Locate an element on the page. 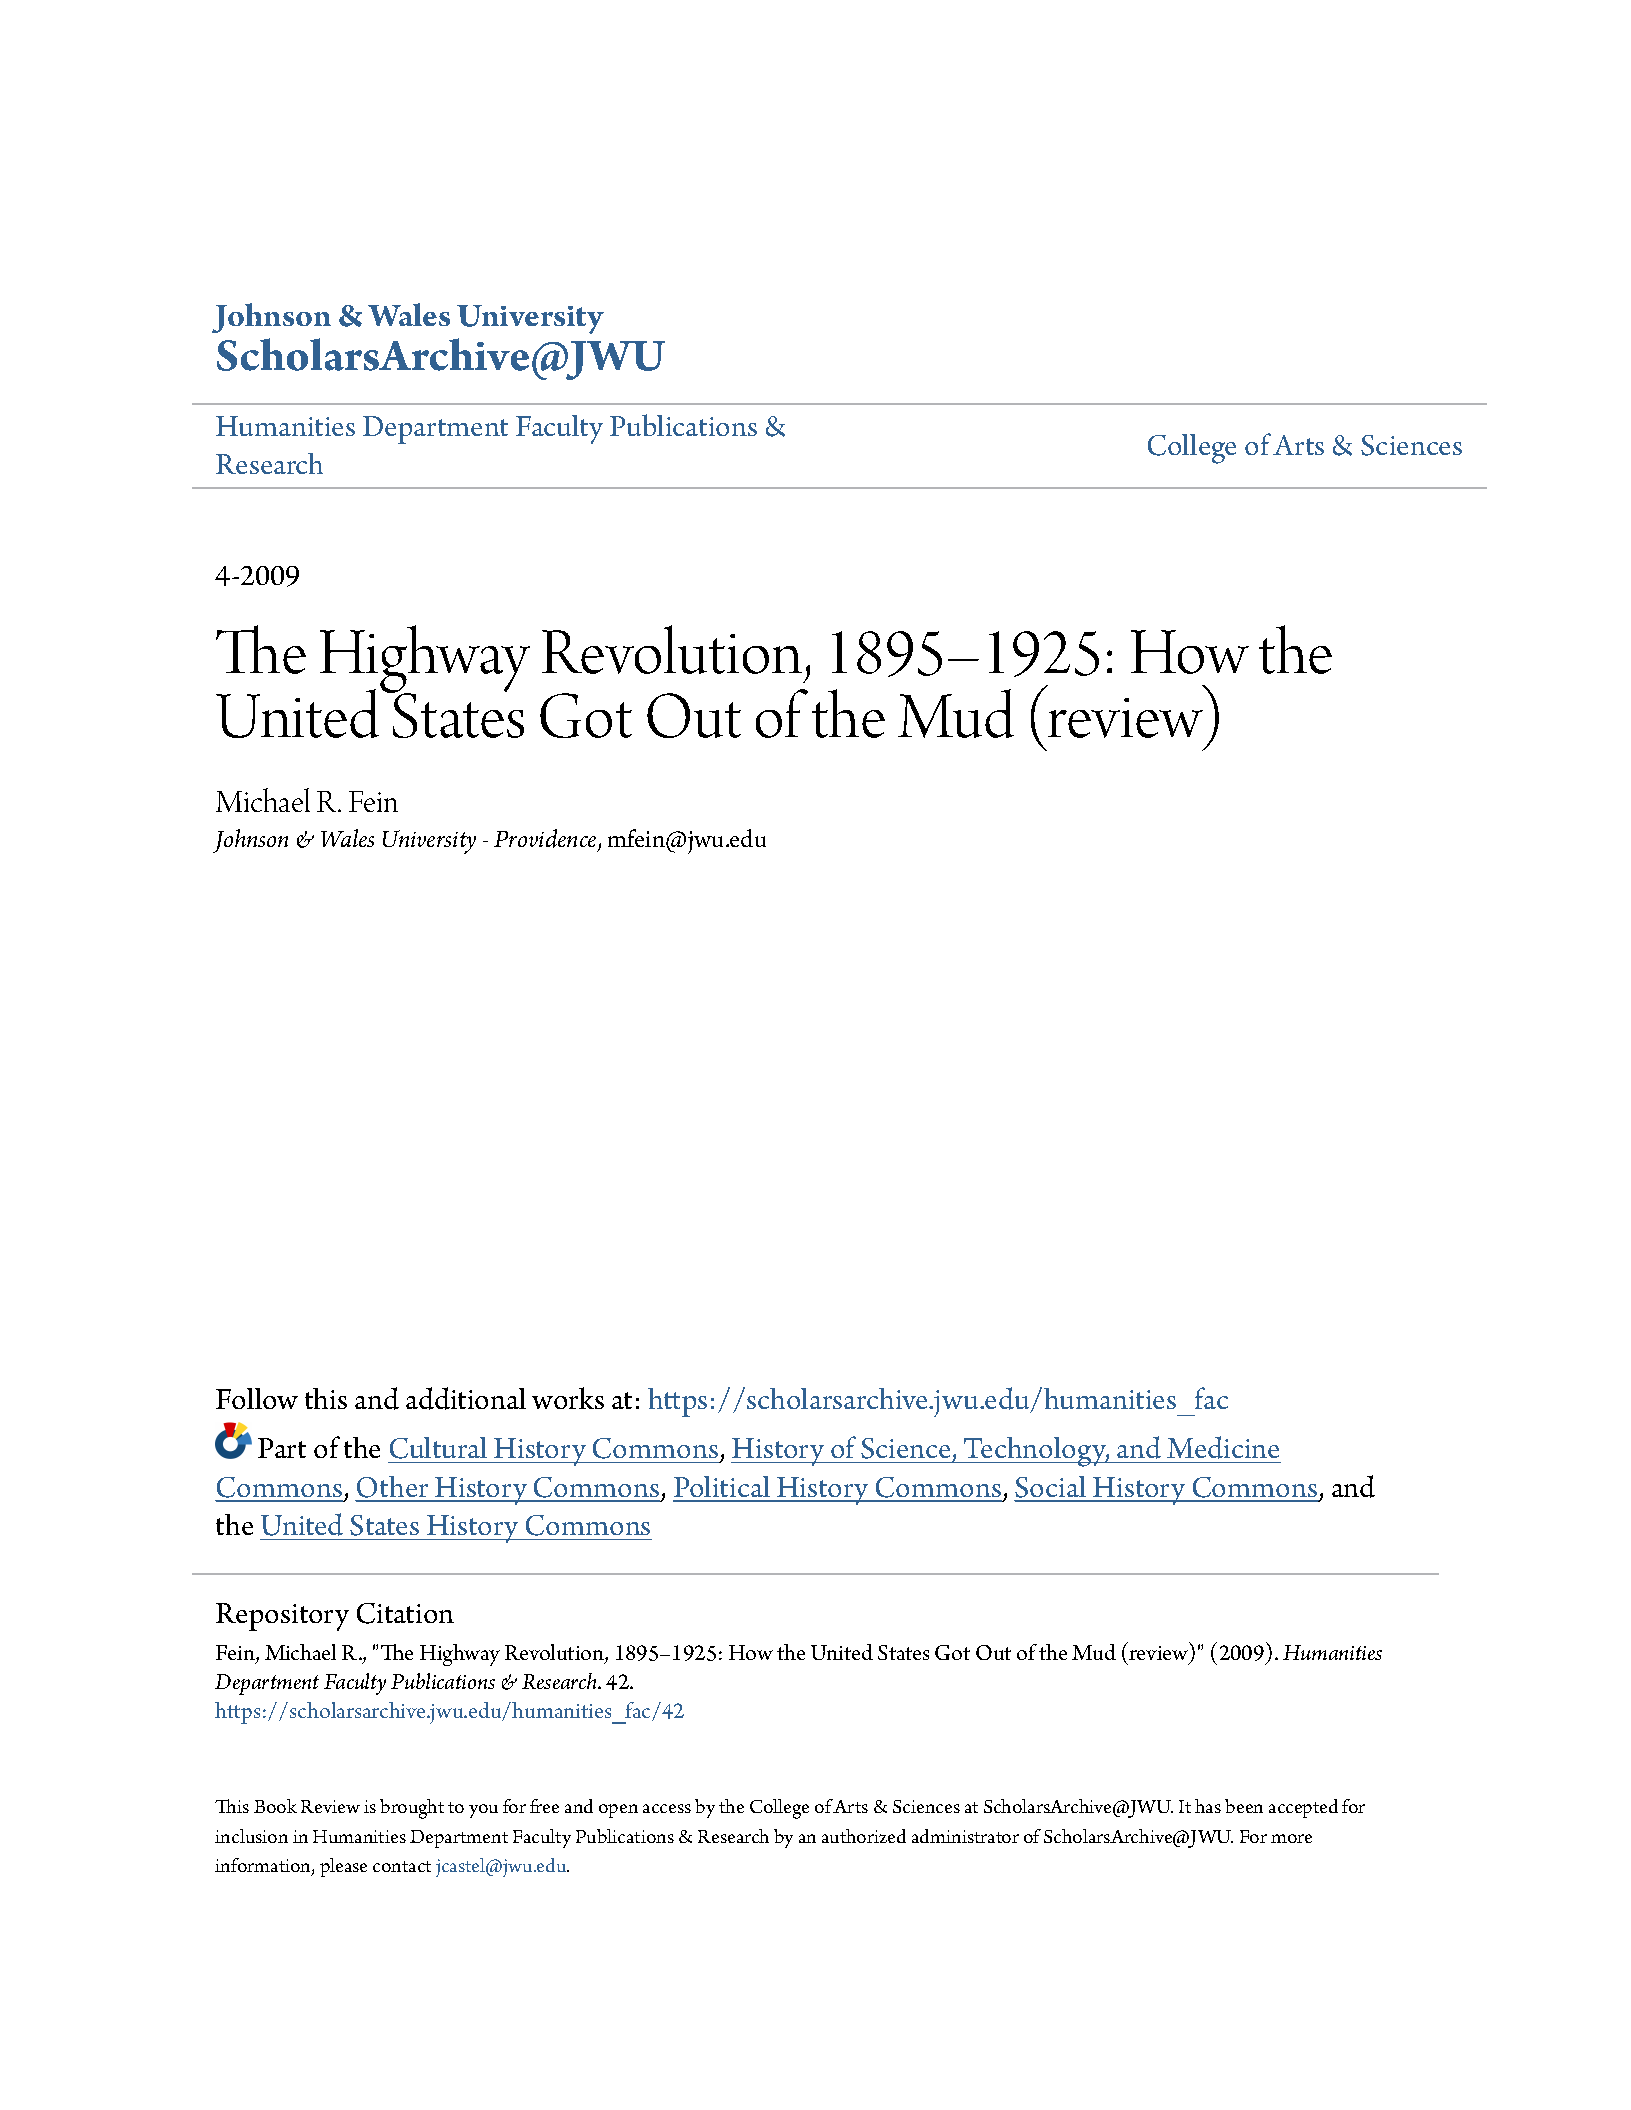 The height and width of the image is (2110, 1631). Medicine is located at coordinates (1223, 1447).
